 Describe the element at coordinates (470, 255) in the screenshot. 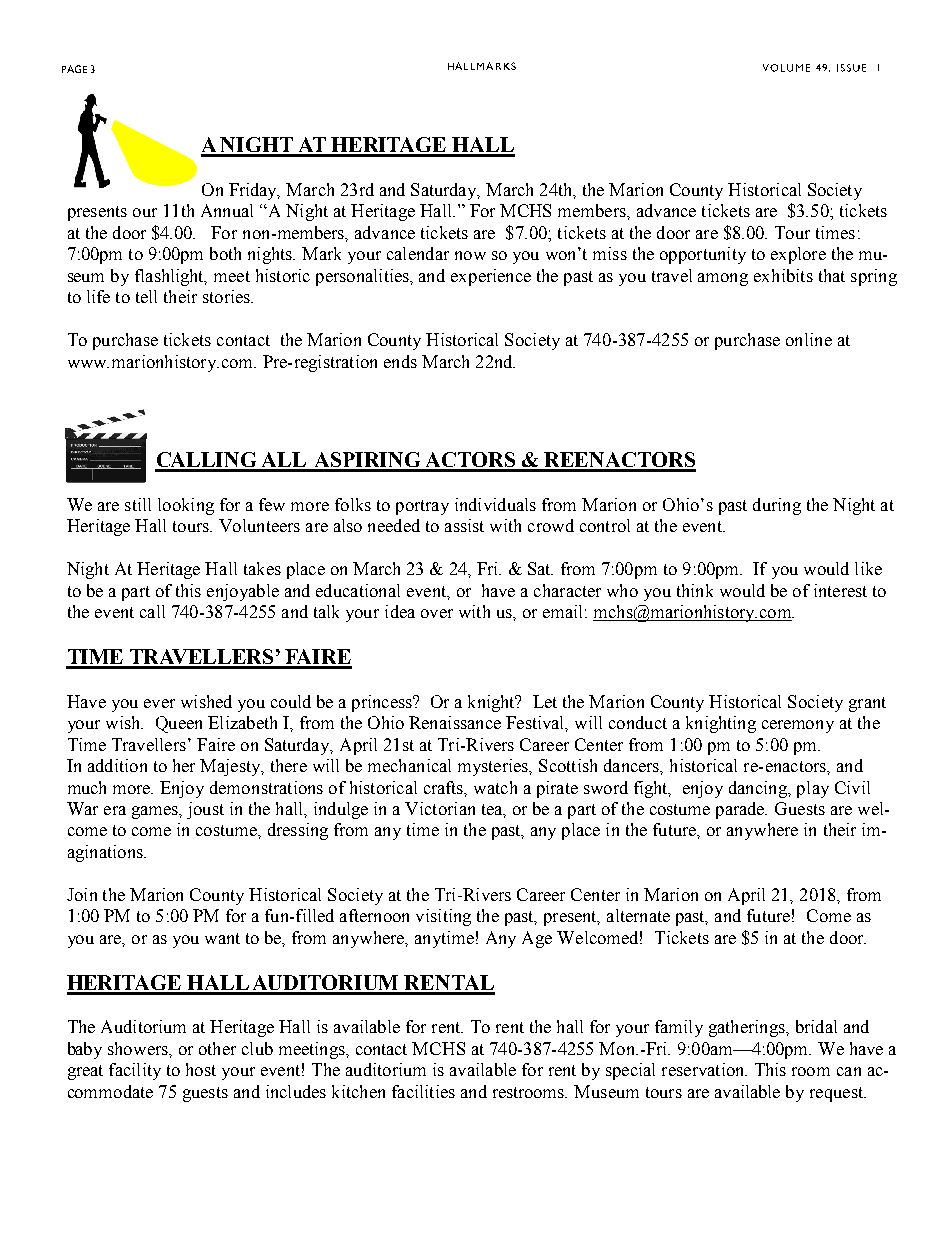

I see `now` at that location.
